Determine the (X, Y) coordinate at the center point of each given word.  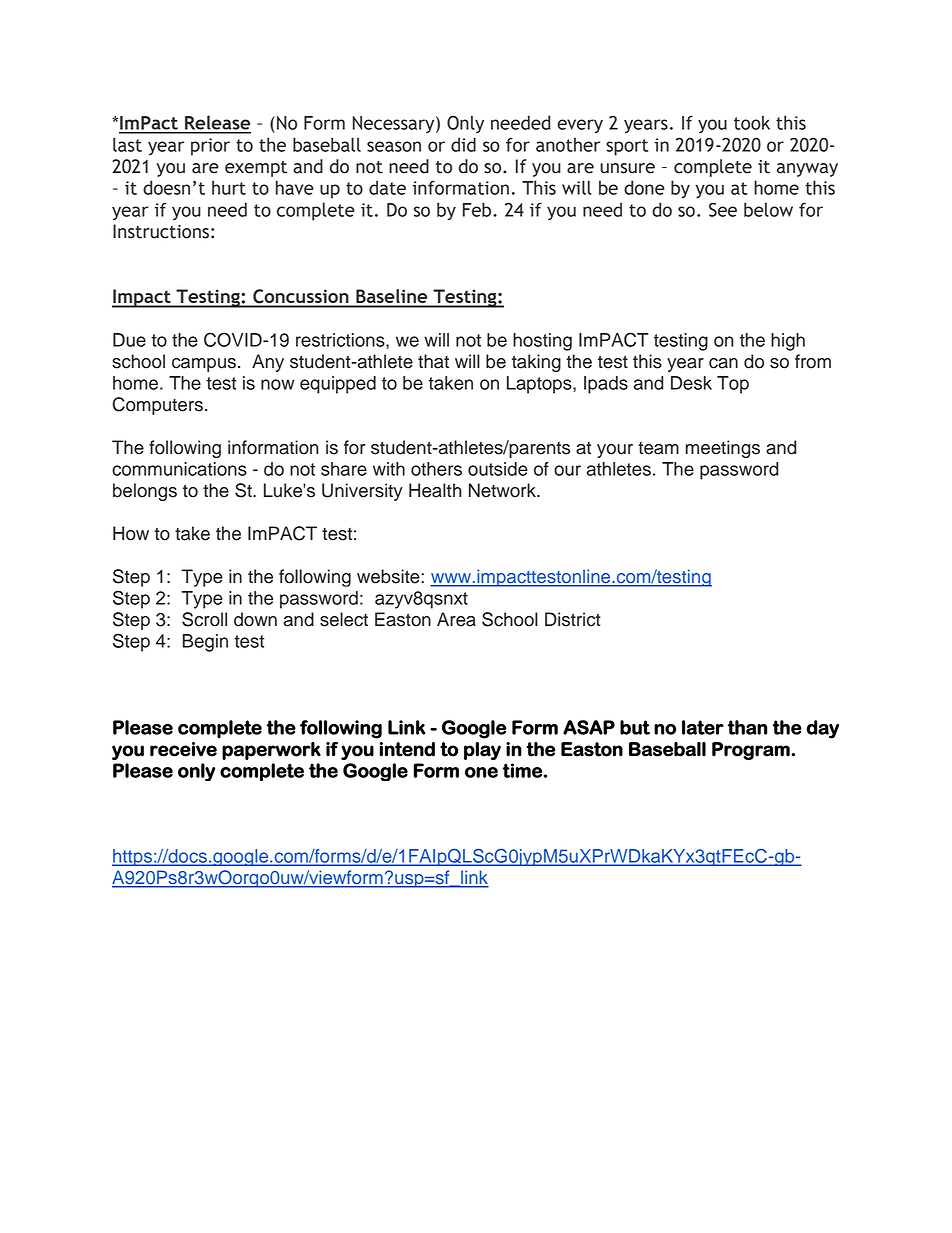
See (723, 209)
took (752, 122)
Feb (478, 209)
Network (503, 490)
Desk (691, 383)
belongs (145, 492)
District (573, 619)
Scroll (204, 619)
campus (204, 365)
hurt (229, 187)
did (463, 144)
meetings (723, 449)
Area (456, 619)
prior (210, 147)
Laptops (540, 385)
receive (183, 749)
